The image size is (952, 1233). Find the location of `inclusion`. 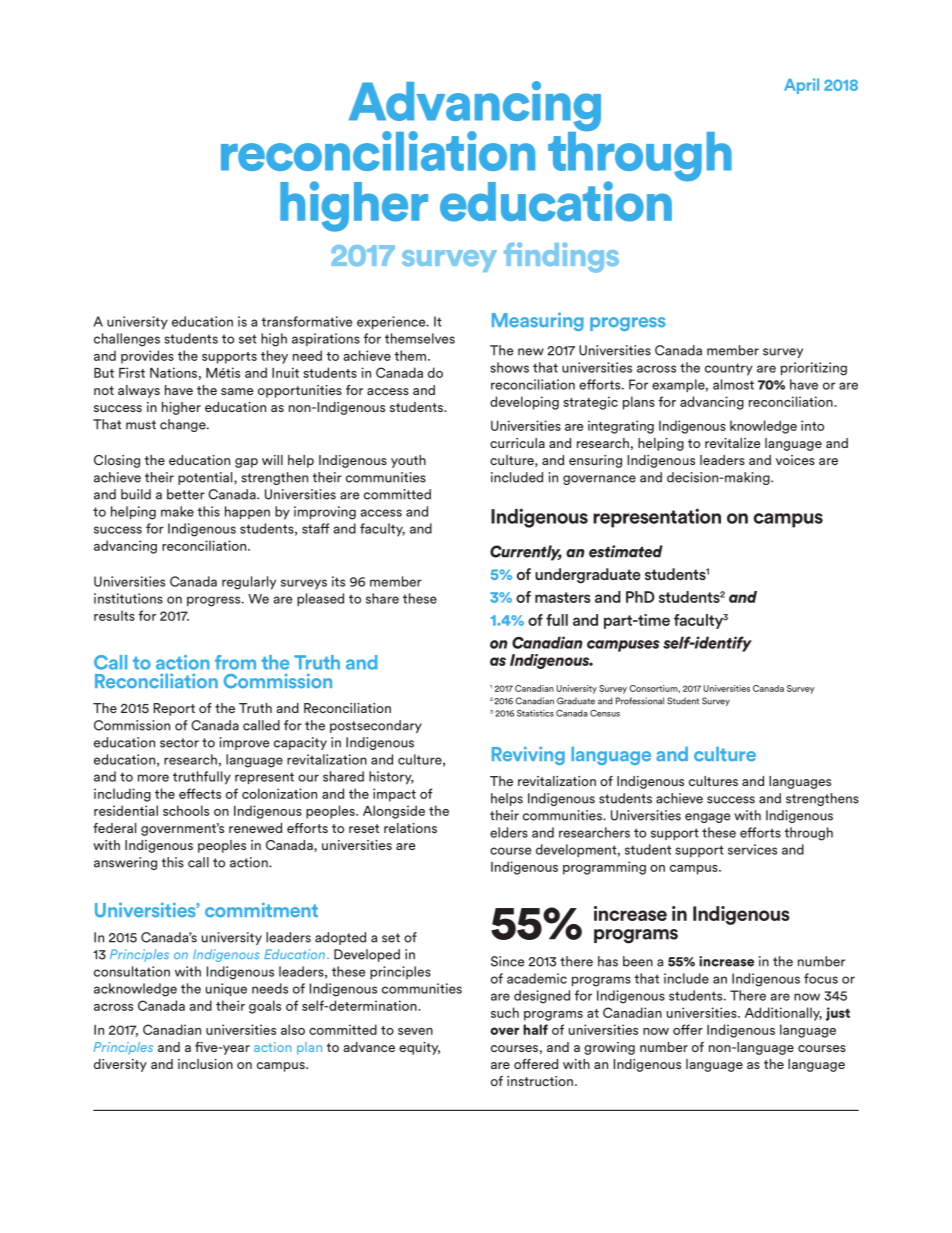

inclusion is located at coordinates (205, 1064).
